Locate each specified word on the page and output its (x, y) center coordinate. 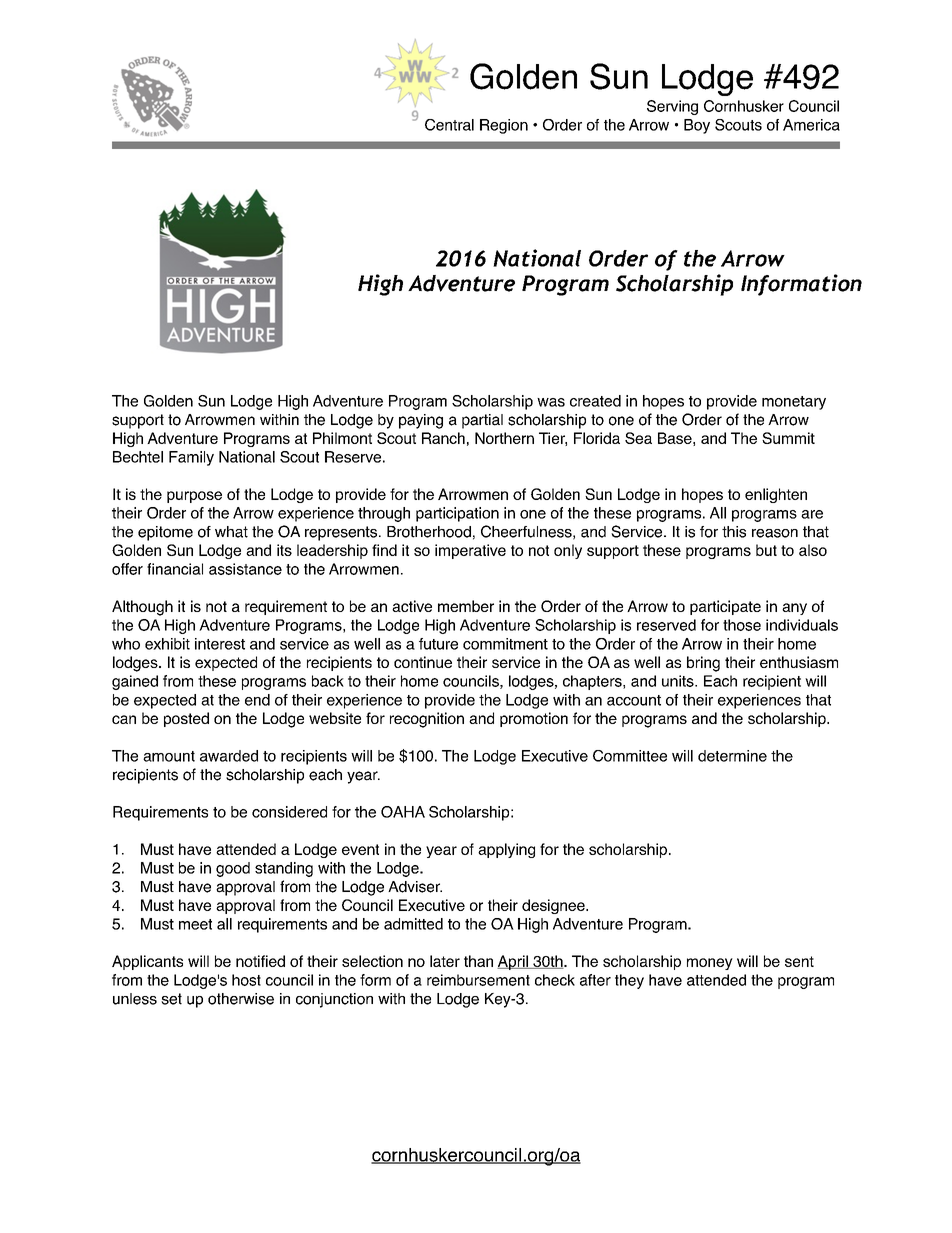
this (734, 532)
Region (504, 126)
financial (175, 569)
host (246, 980)
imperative (470, 551)
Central (449, 125)
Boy (697, 126)
